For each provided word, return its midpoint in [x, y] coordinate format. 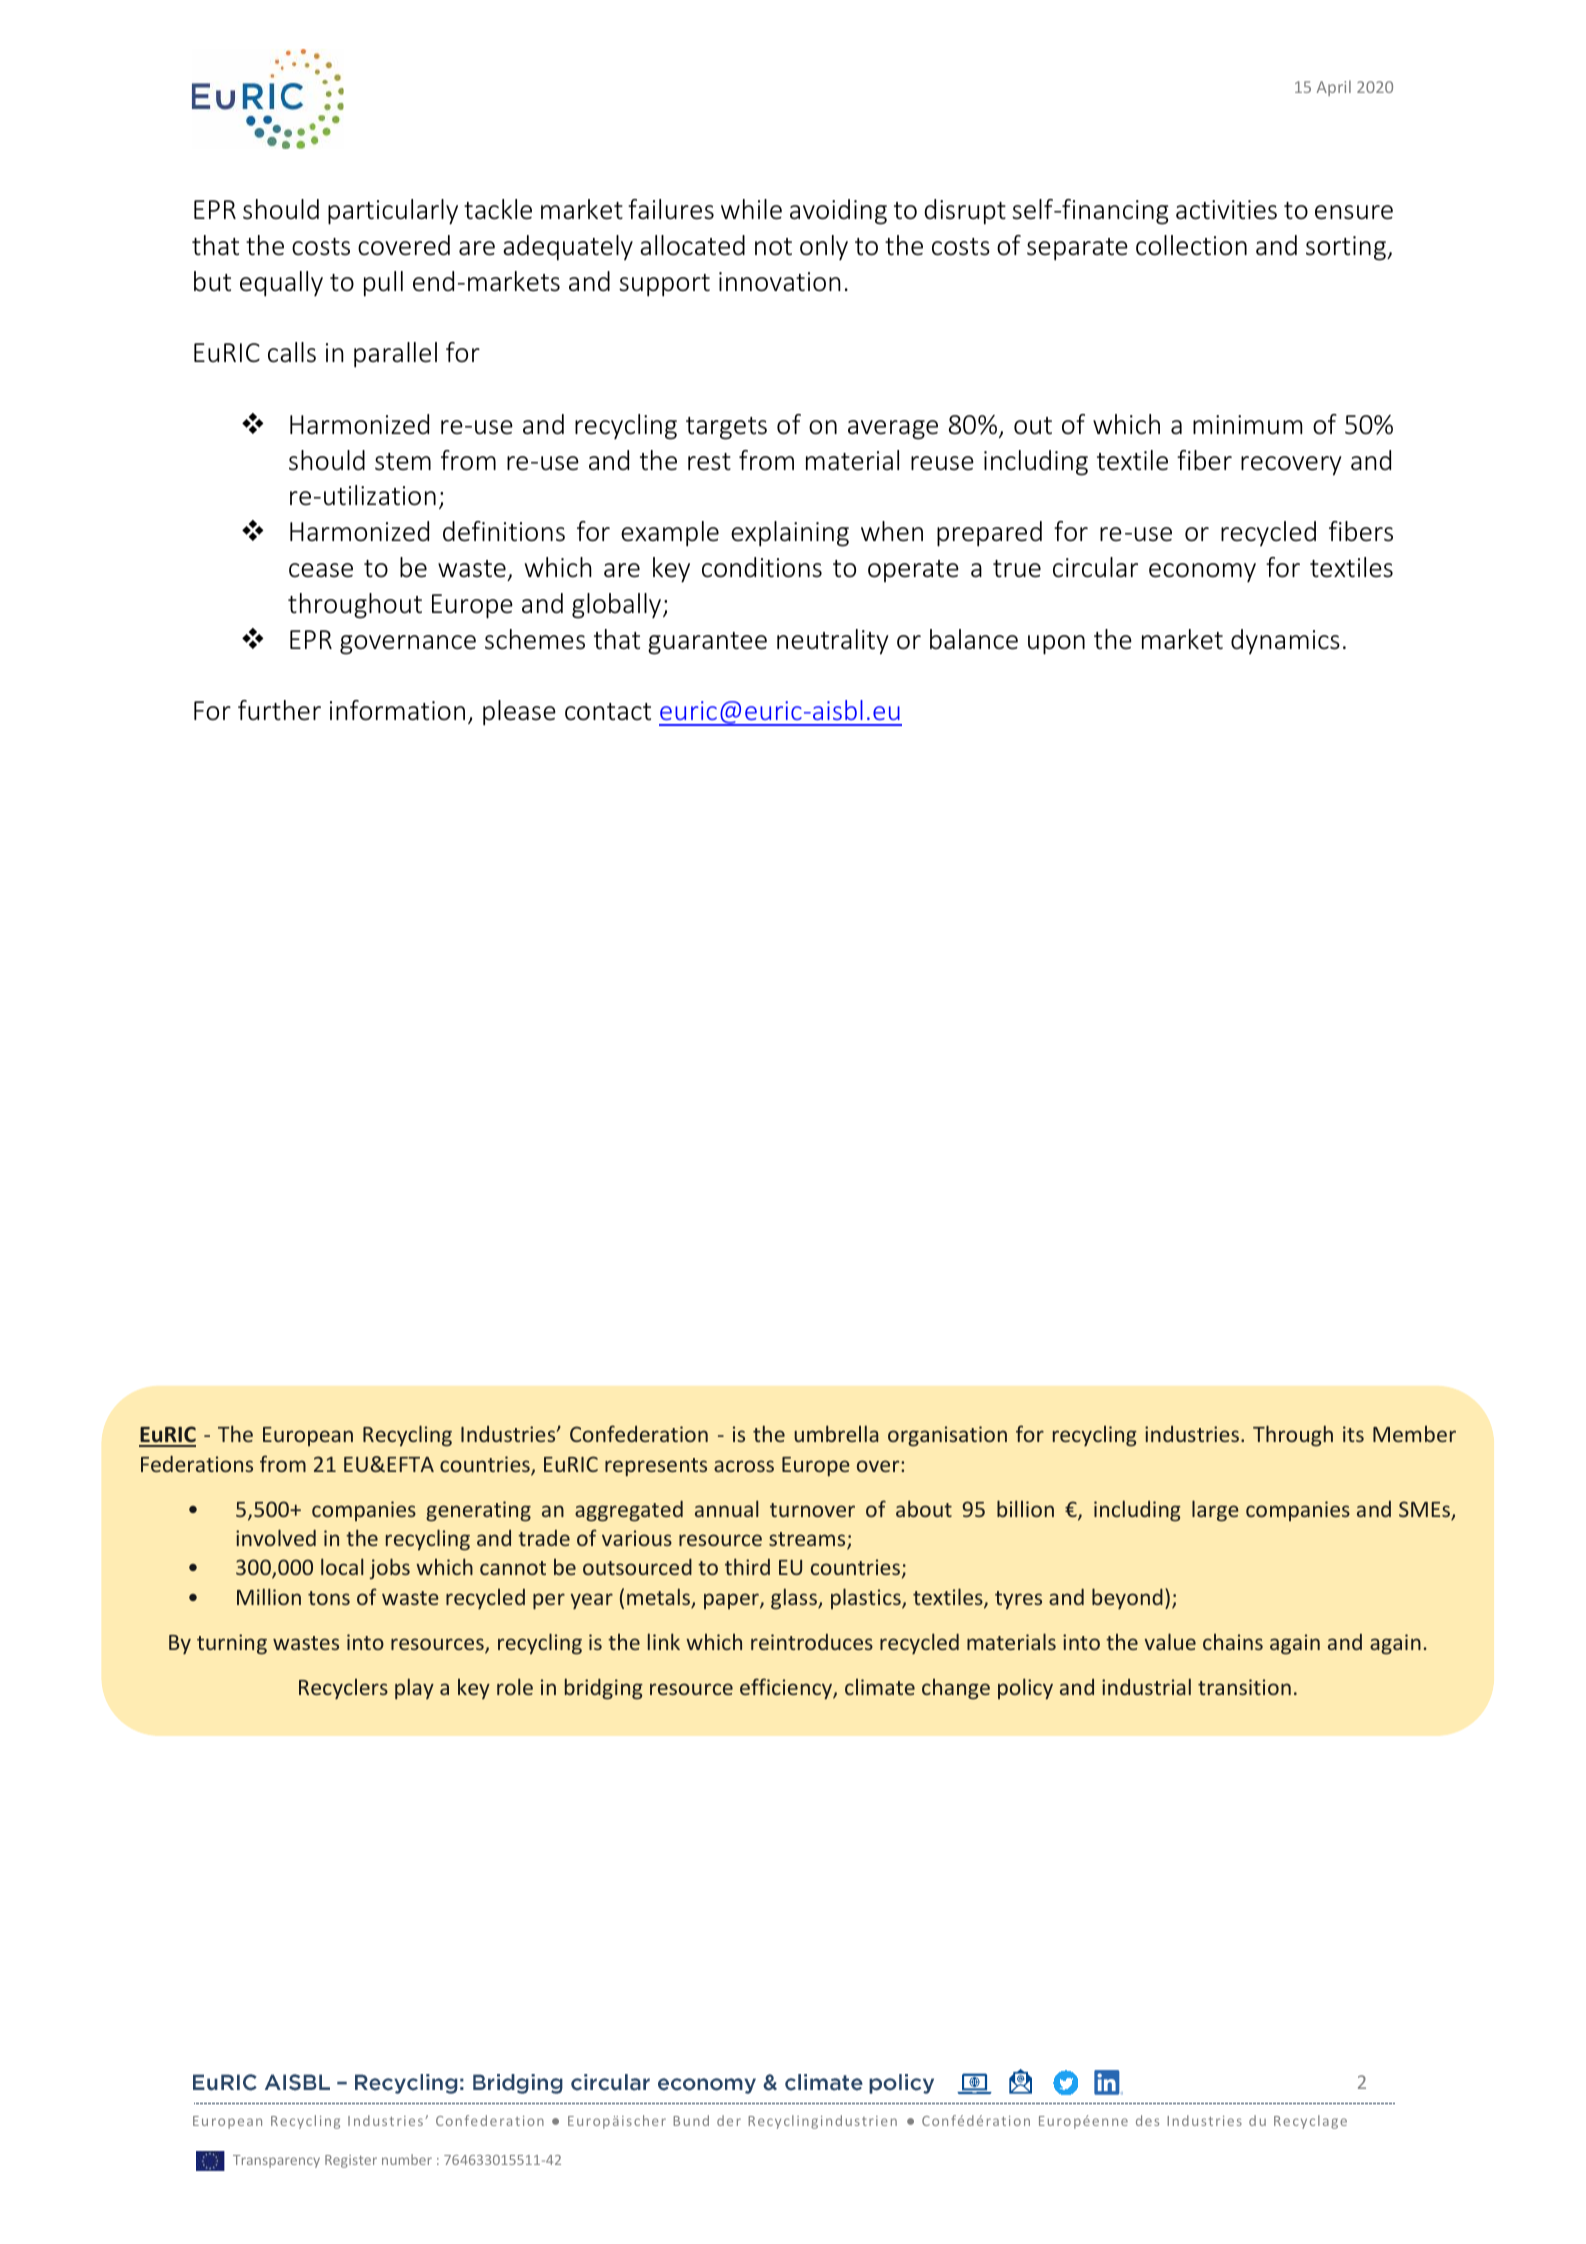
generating [478, 1511]
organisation [947, 1436]
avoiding [838, 212]
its [1353, 1434]
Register [351, 2161]
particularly [393, 212]
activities [1226, 210]
